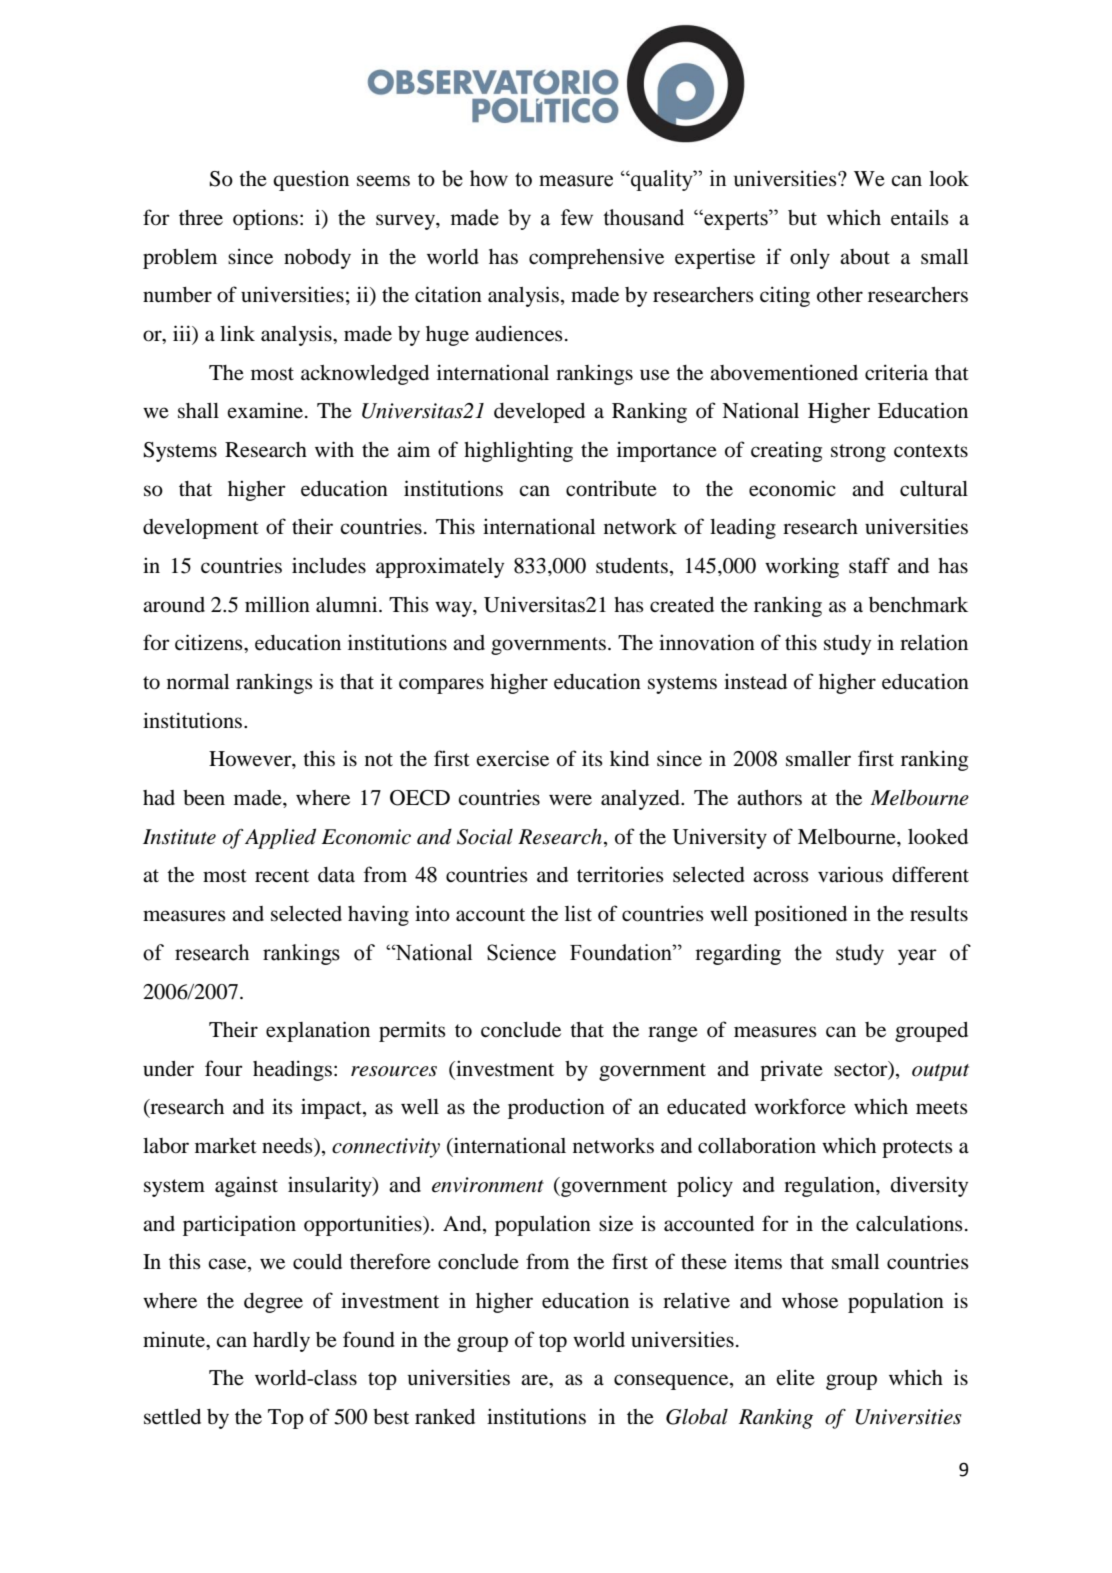 The height and width of the image is (1573, 1112). What do you see at coordinates (611, 488) in the image?
I see `contribute` at bounding box center [611, 488].
